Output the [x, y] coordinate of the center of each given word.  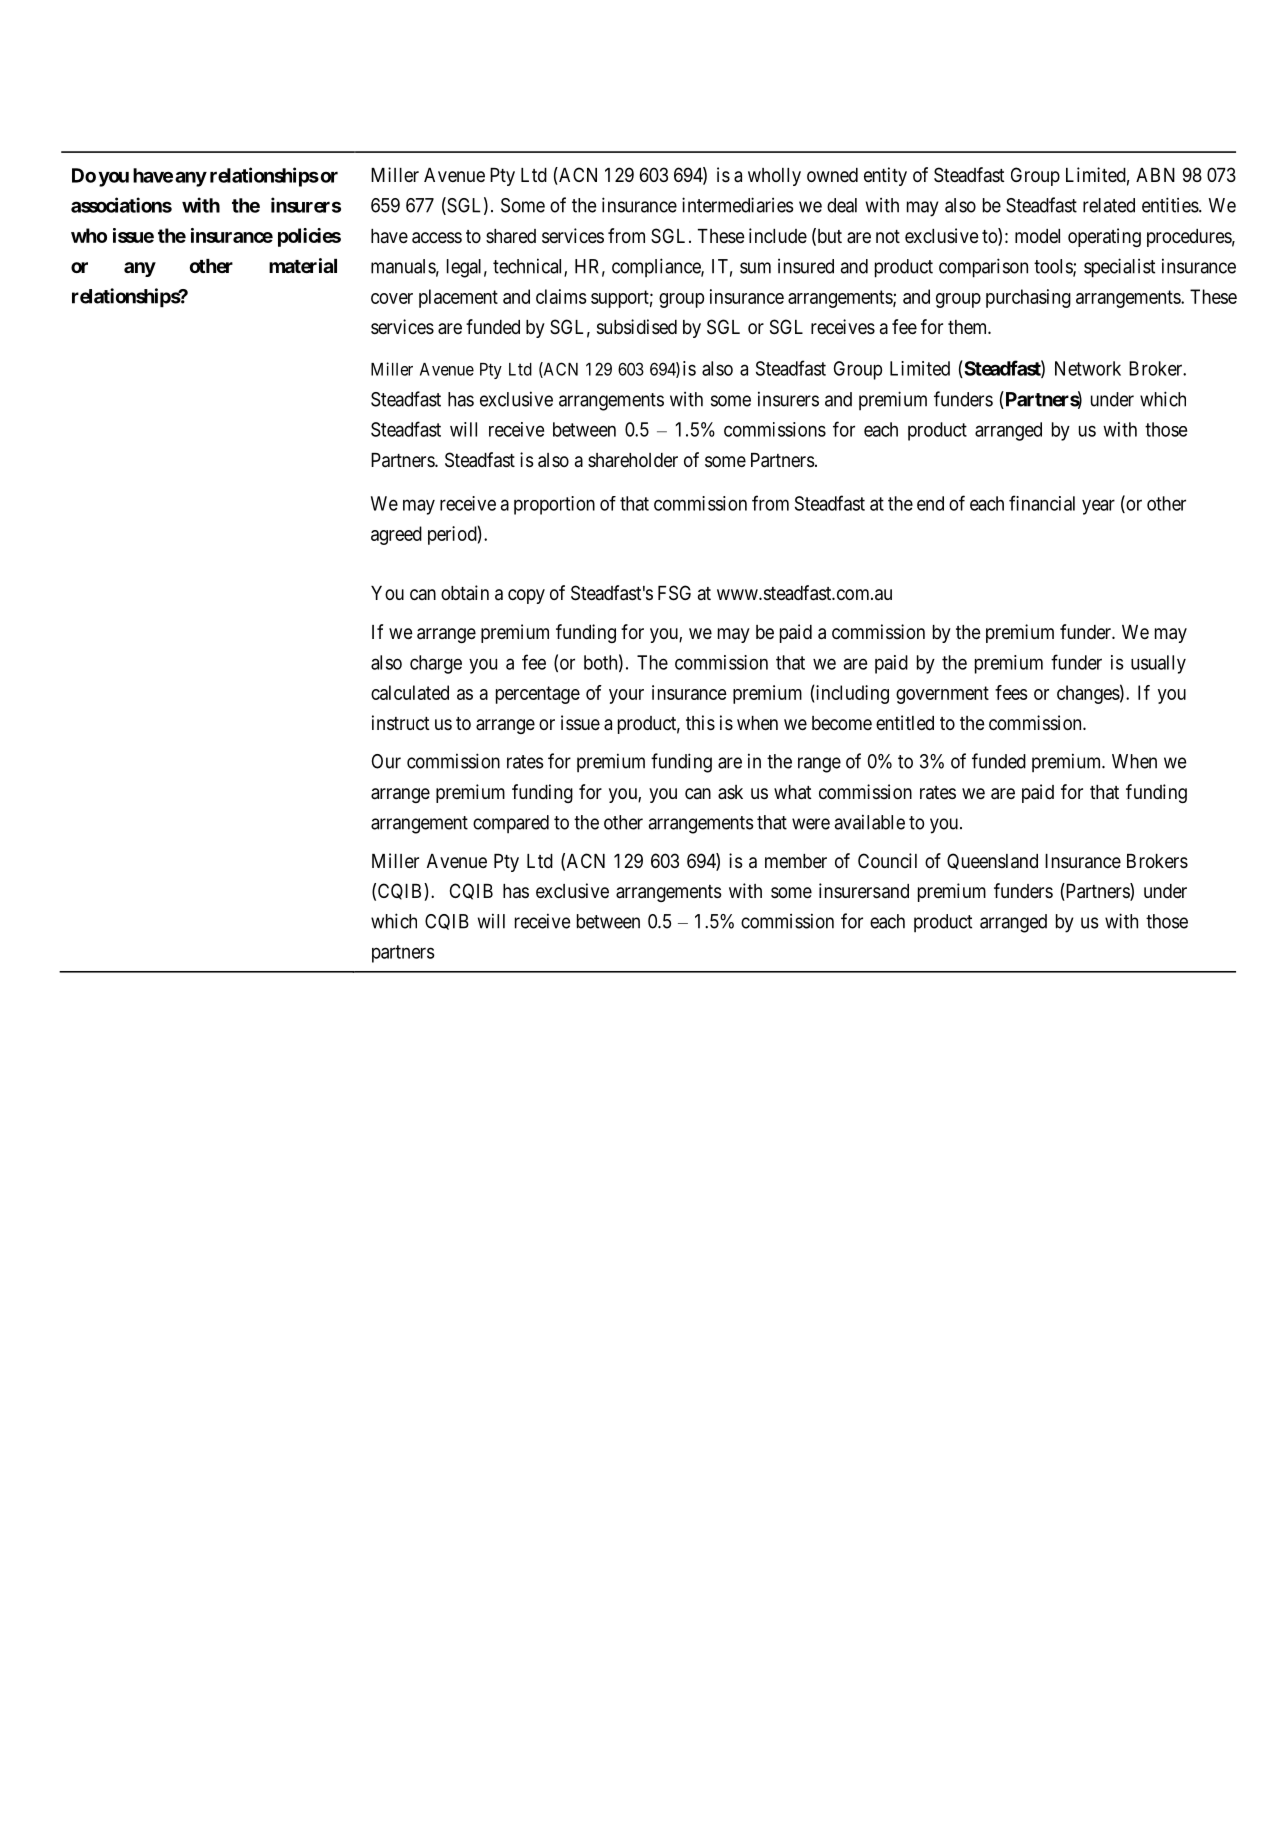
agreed [396, 535]
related [1109, 205]
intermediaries [738, 205]
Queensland [992, 861]
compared [511, 824]
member [796, 861]
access [437, 238]
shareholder [633, 460]
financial [1042, 503]
